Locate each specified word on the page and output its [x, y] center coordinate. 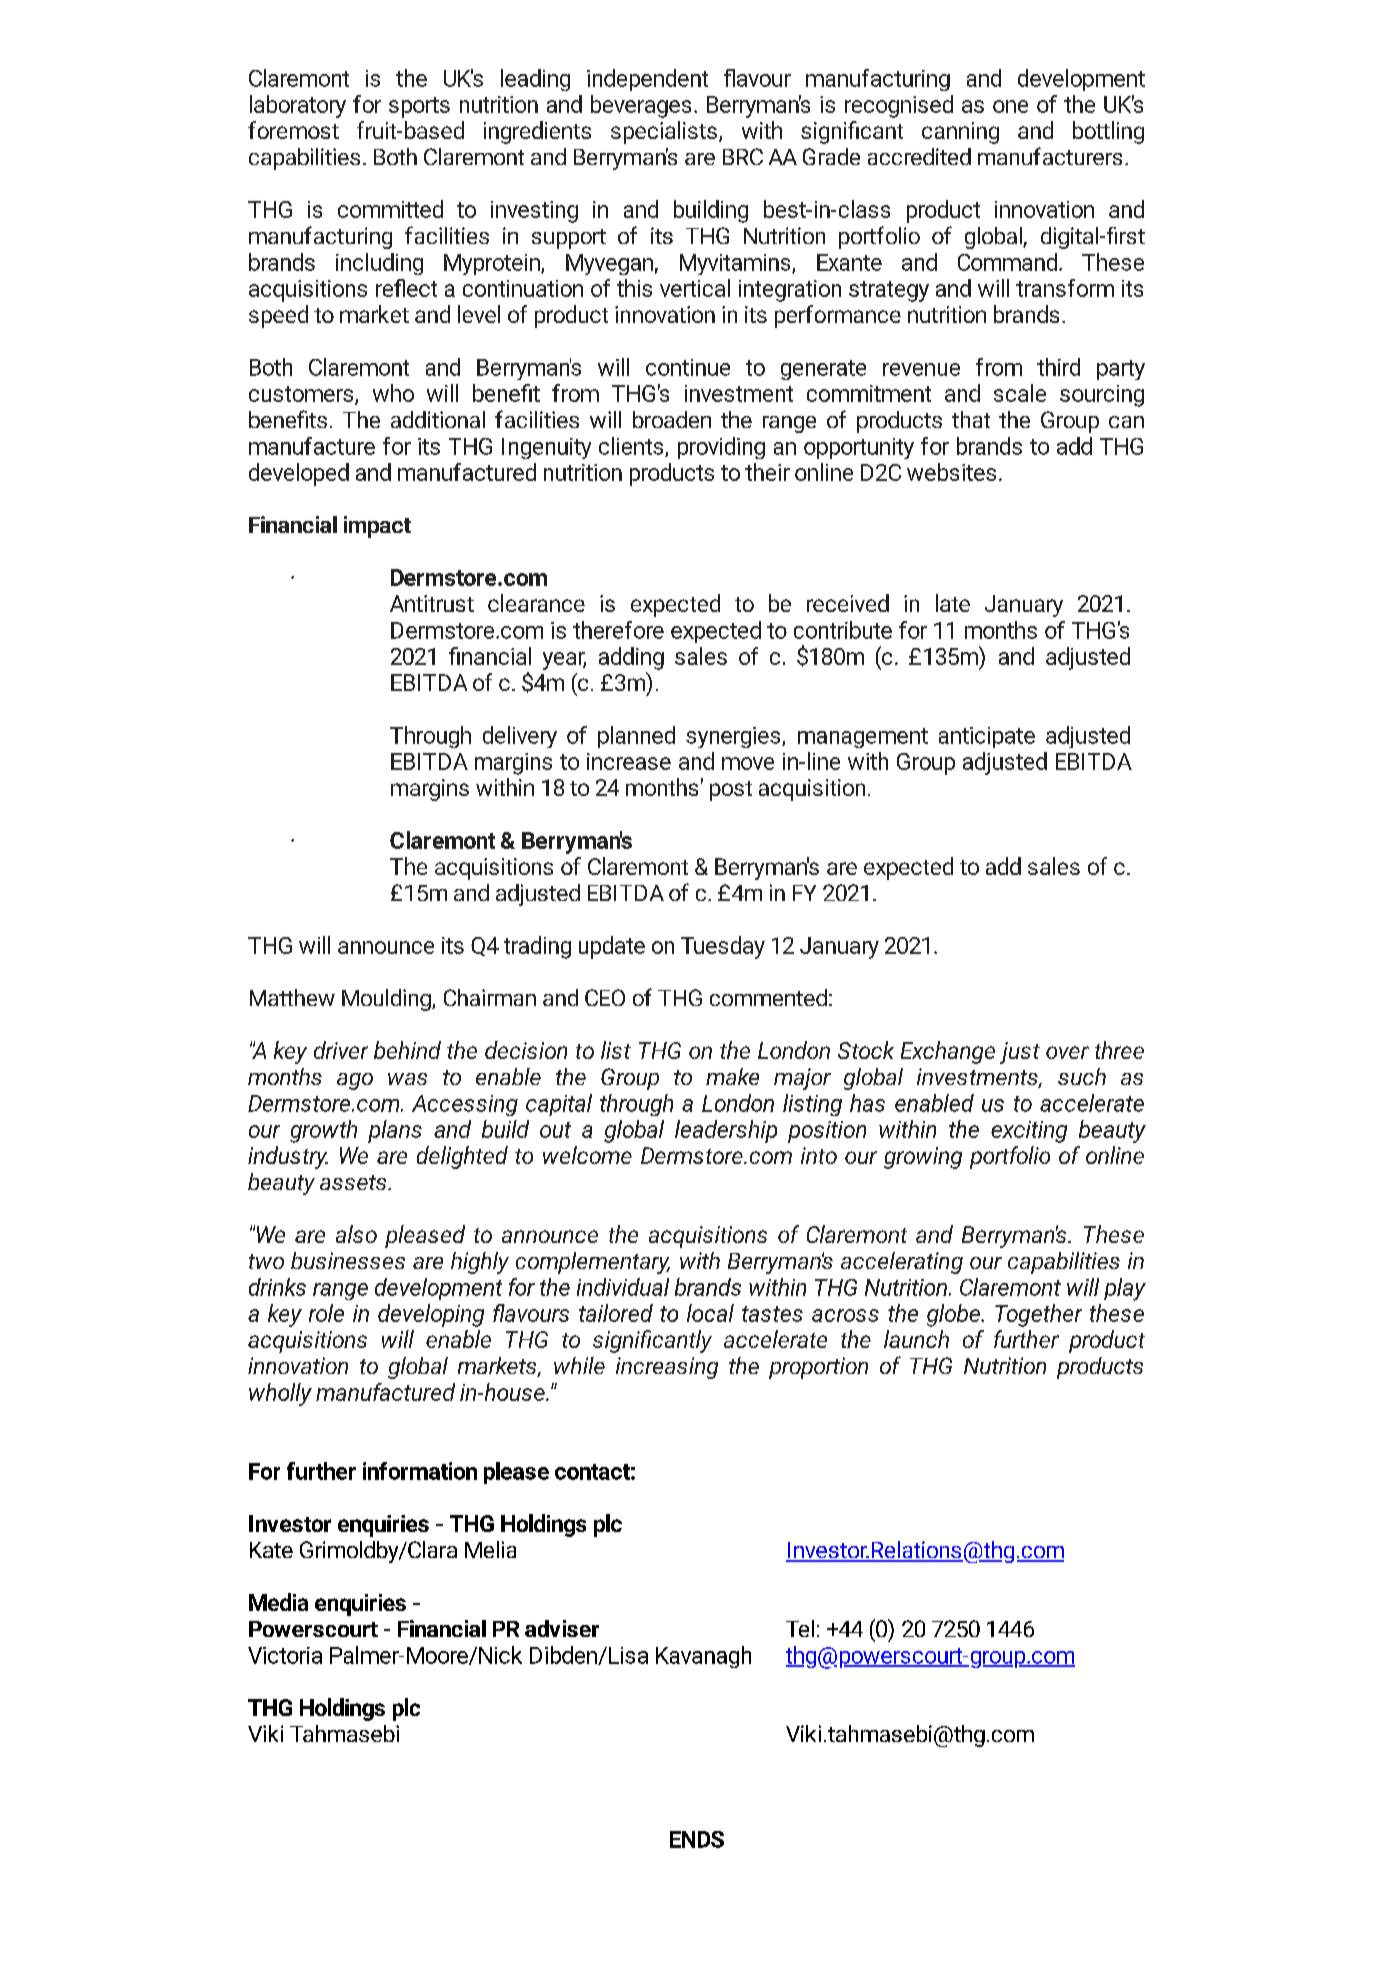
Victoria [285, 1655]
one [1010, 106]
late [953, 603]
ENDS [697, 1839]
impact [377, 527]
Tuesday [723, 947]
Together [1038, 1315]
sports [419, 107]
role [326, 1313]
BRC [743, 156]
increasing [667, 1368]
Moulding [387, 1000]
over [1067, 1052]
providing [721, 448]
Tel [800, 1628]
